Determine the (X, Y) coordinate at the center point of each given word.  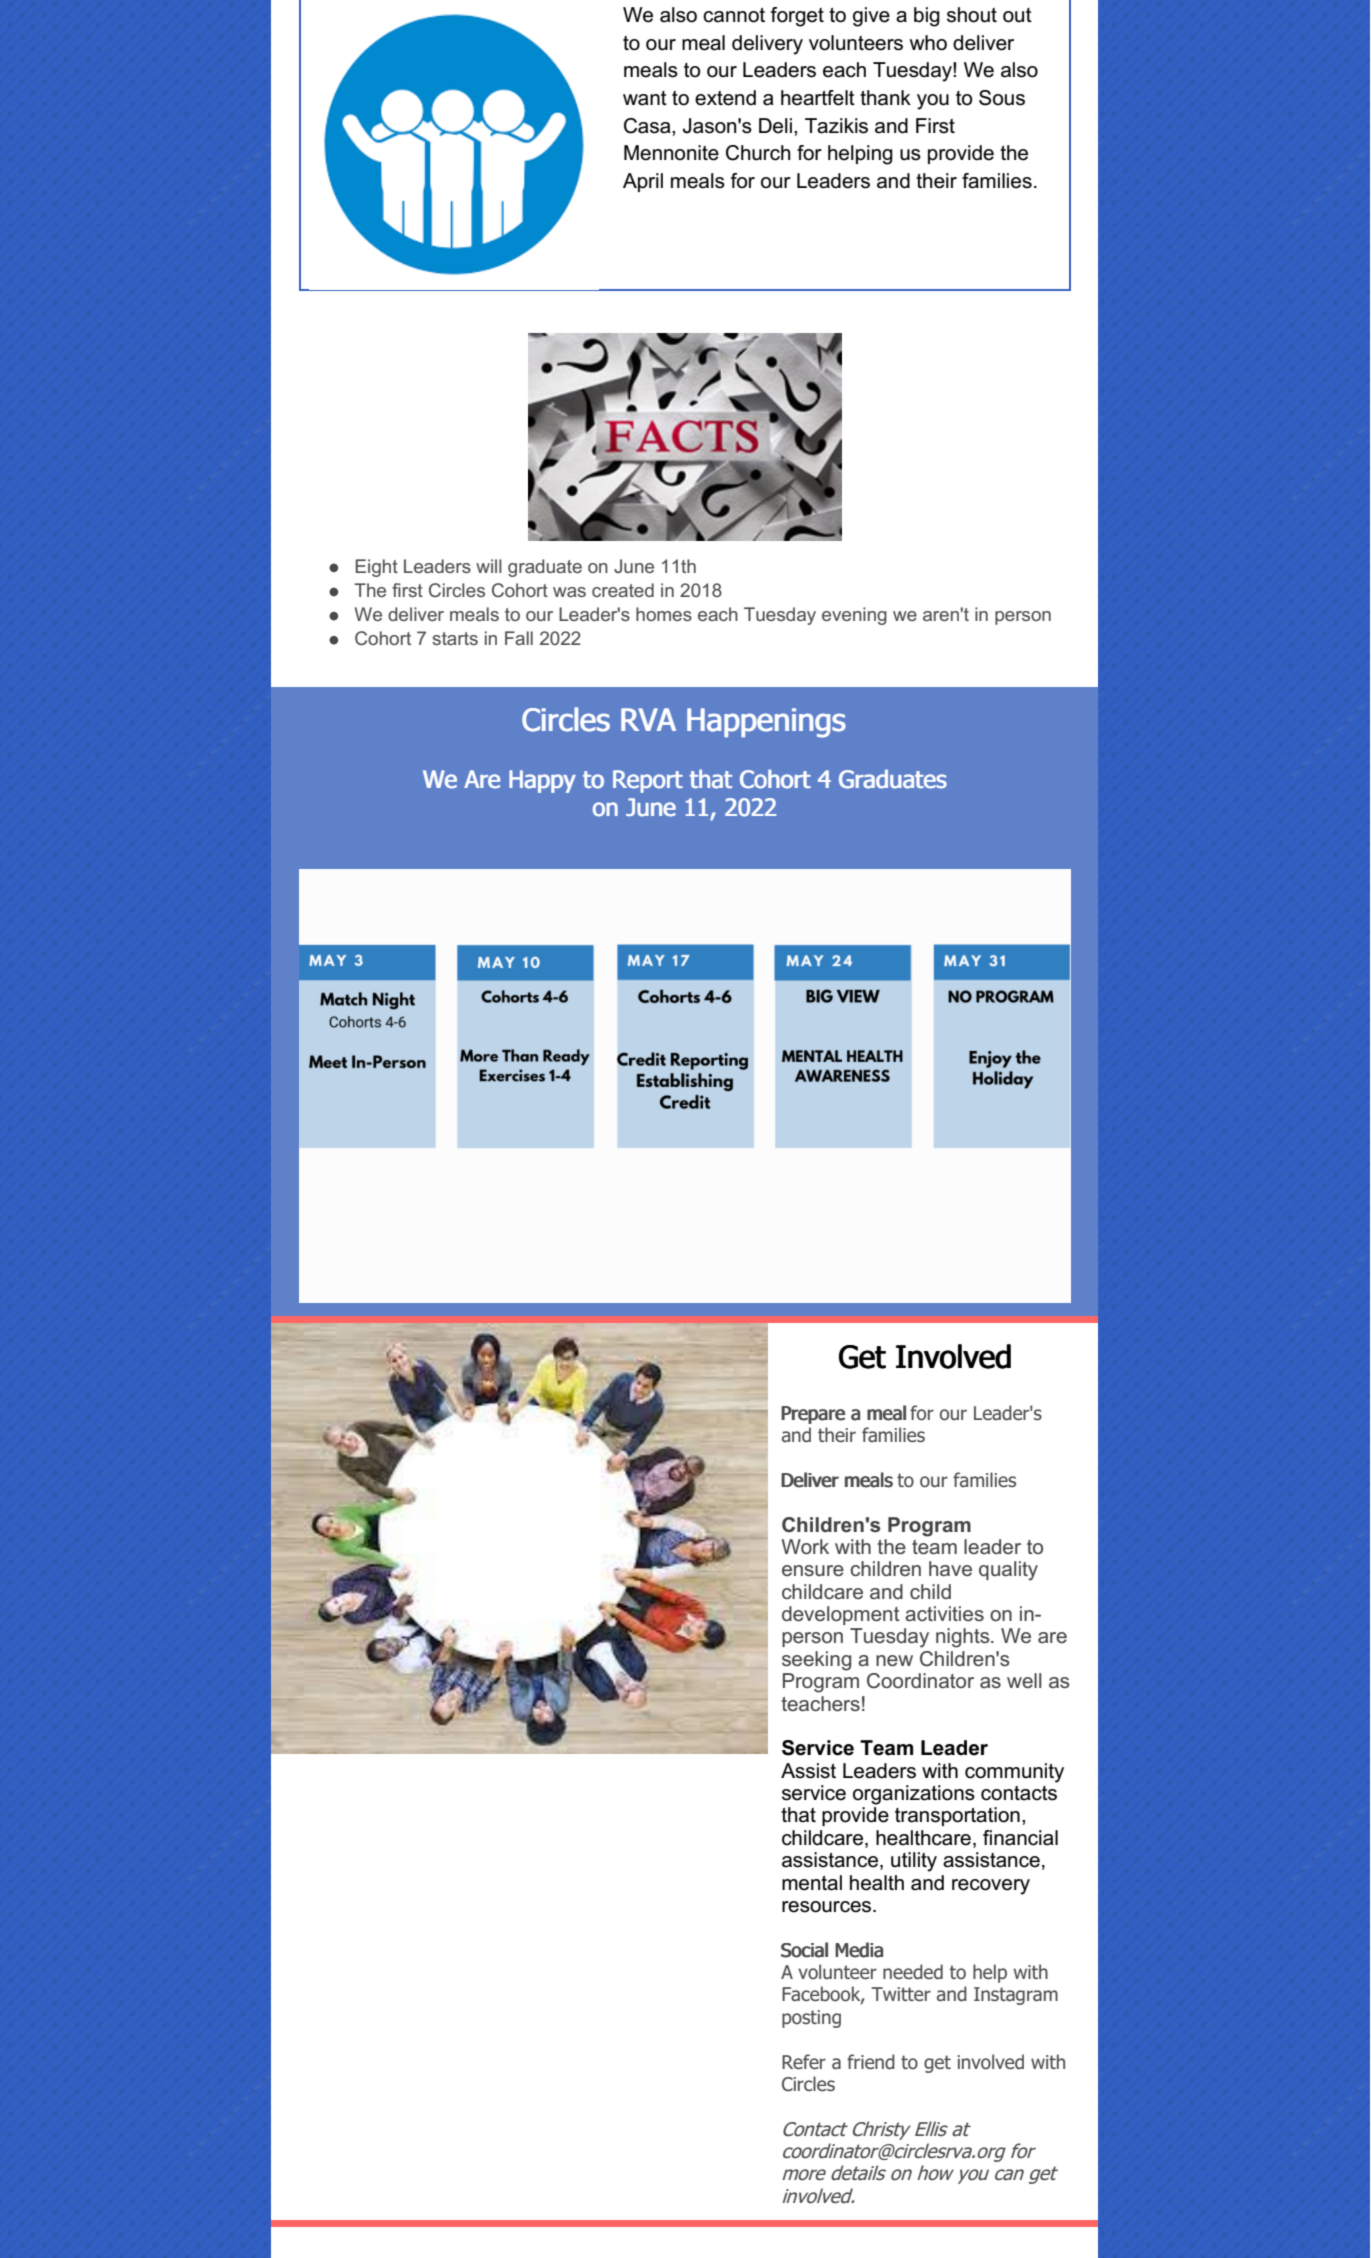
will (489, 566)
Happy (542, 781)
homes (664, 614)
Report (648, 781)
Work (805, 1546)
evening (854, 616)
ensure (813, 1570)
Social (804, 1950)
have (950, 1568)
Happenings (766, 723)
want (645, 98)
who (928, 43)
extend (725, 98)
